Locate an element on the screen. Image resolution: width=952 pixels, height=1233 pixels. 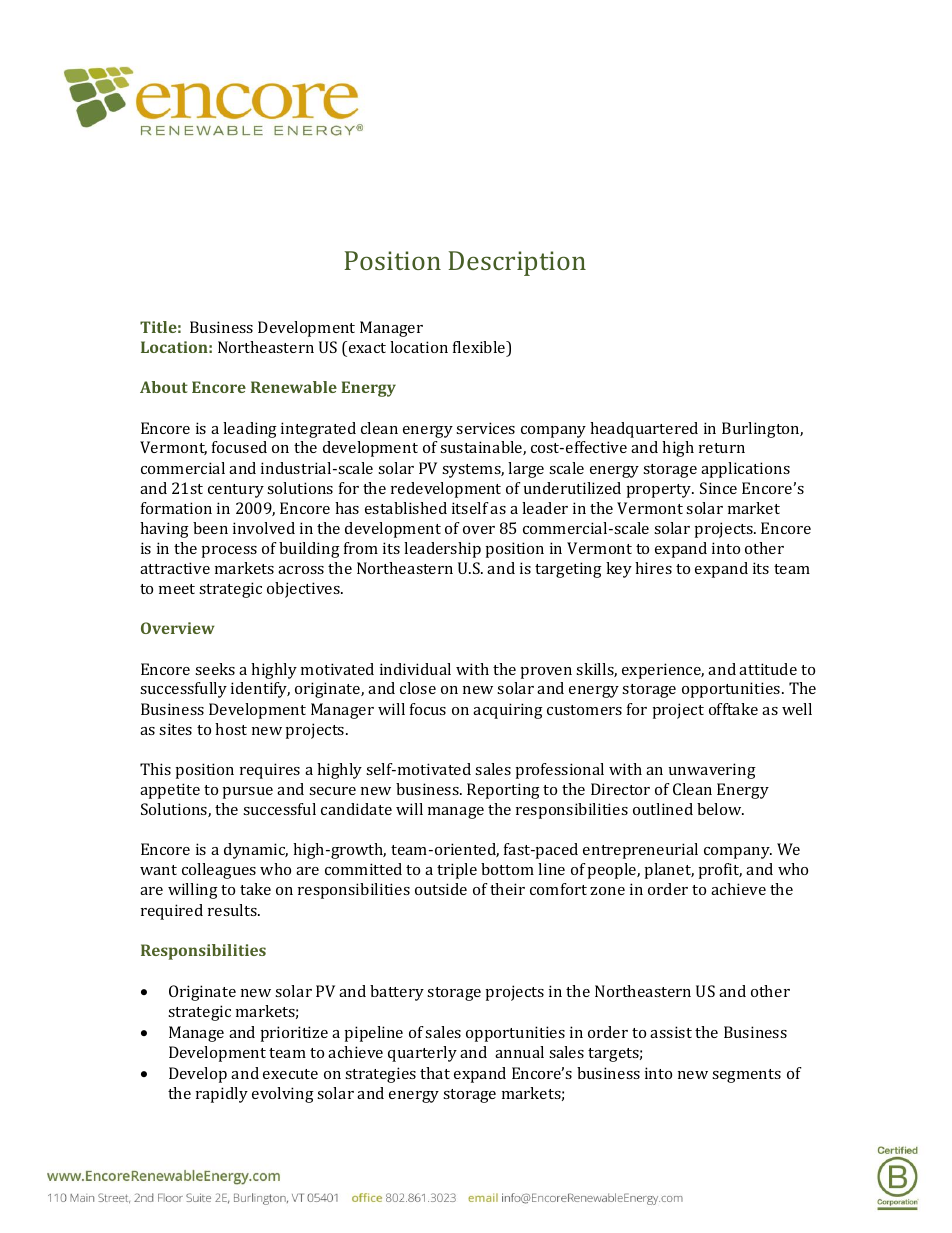
Description is located at coordinates (517, 263).
